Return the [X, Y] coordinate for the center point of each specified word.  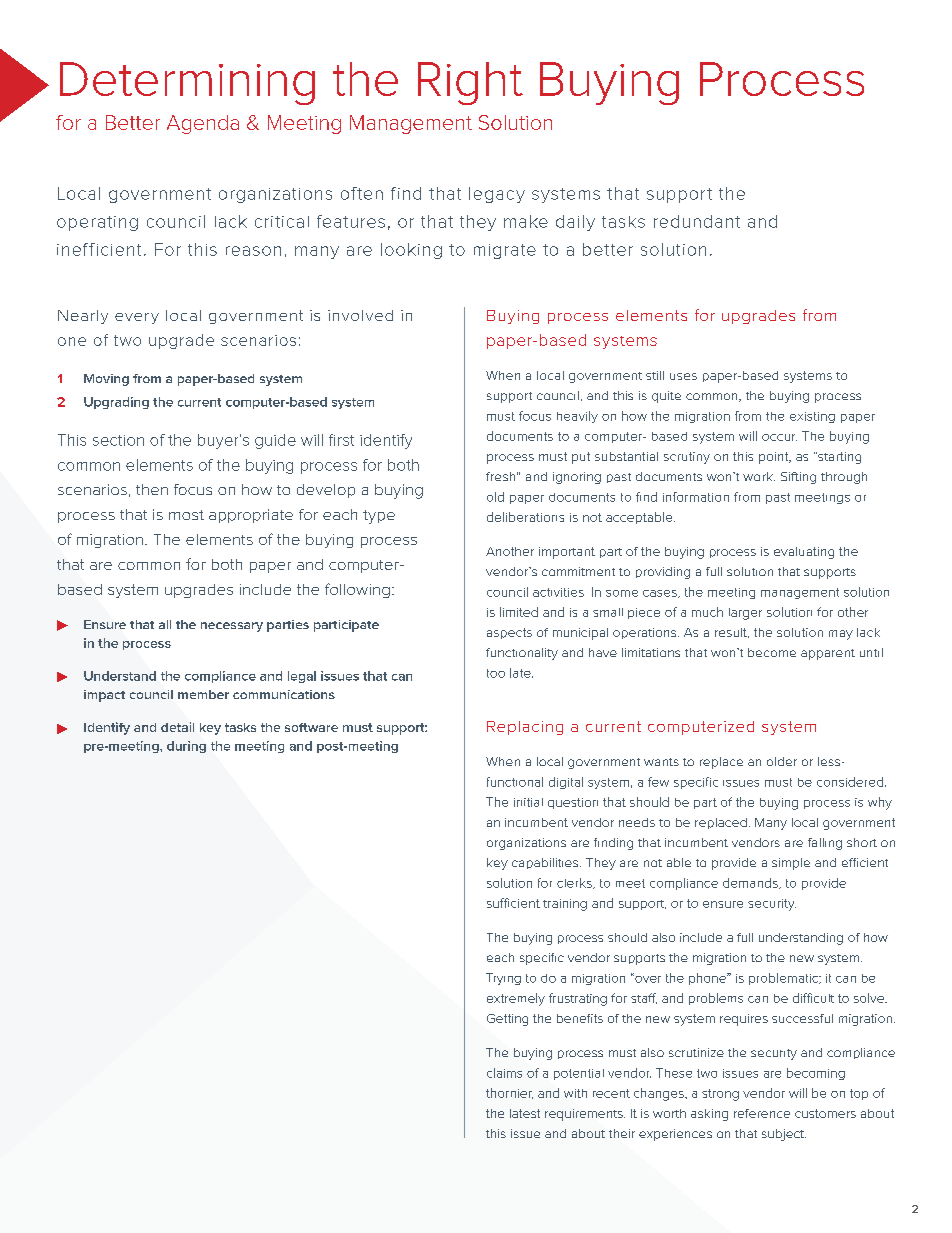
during [186, 747]
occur [779, 437]
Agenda [203, 124]
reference [762, 1113]
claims [504, 1073]
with [575, 1093]
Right [470, 83]
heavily [577, 417]
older [782, 761]
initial [528, 802]
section [118, 440]
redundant [697, 221]
